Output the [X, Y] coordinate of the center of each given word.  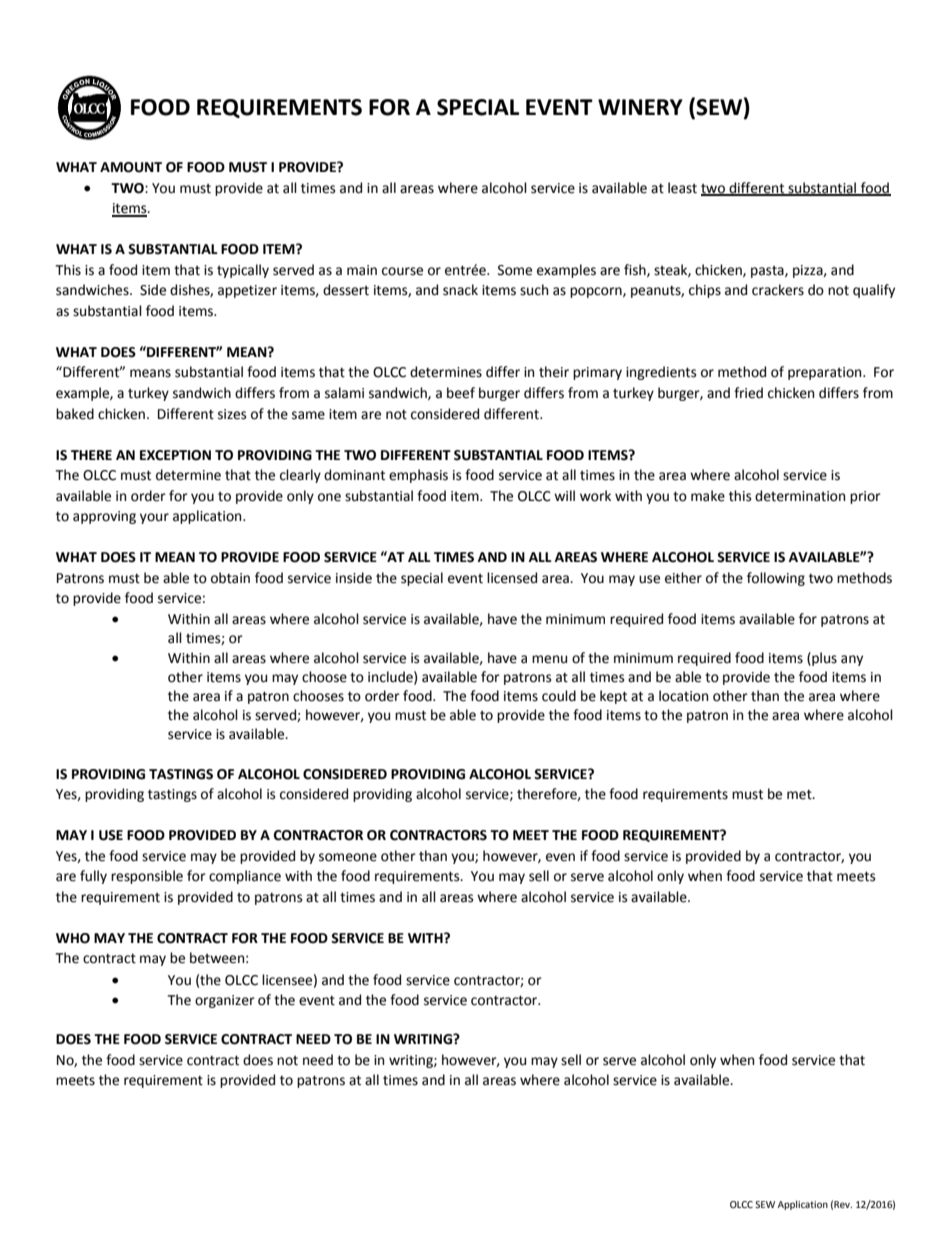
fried [748, 393]
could [559, 696]
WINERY [640, 107]
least [682, 188]
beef [461, 393]
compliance [245, 877]
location [683, 696]
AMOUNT [131, 167]
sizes [232, 414]
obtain [230, 578]
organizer [225, 1001]
